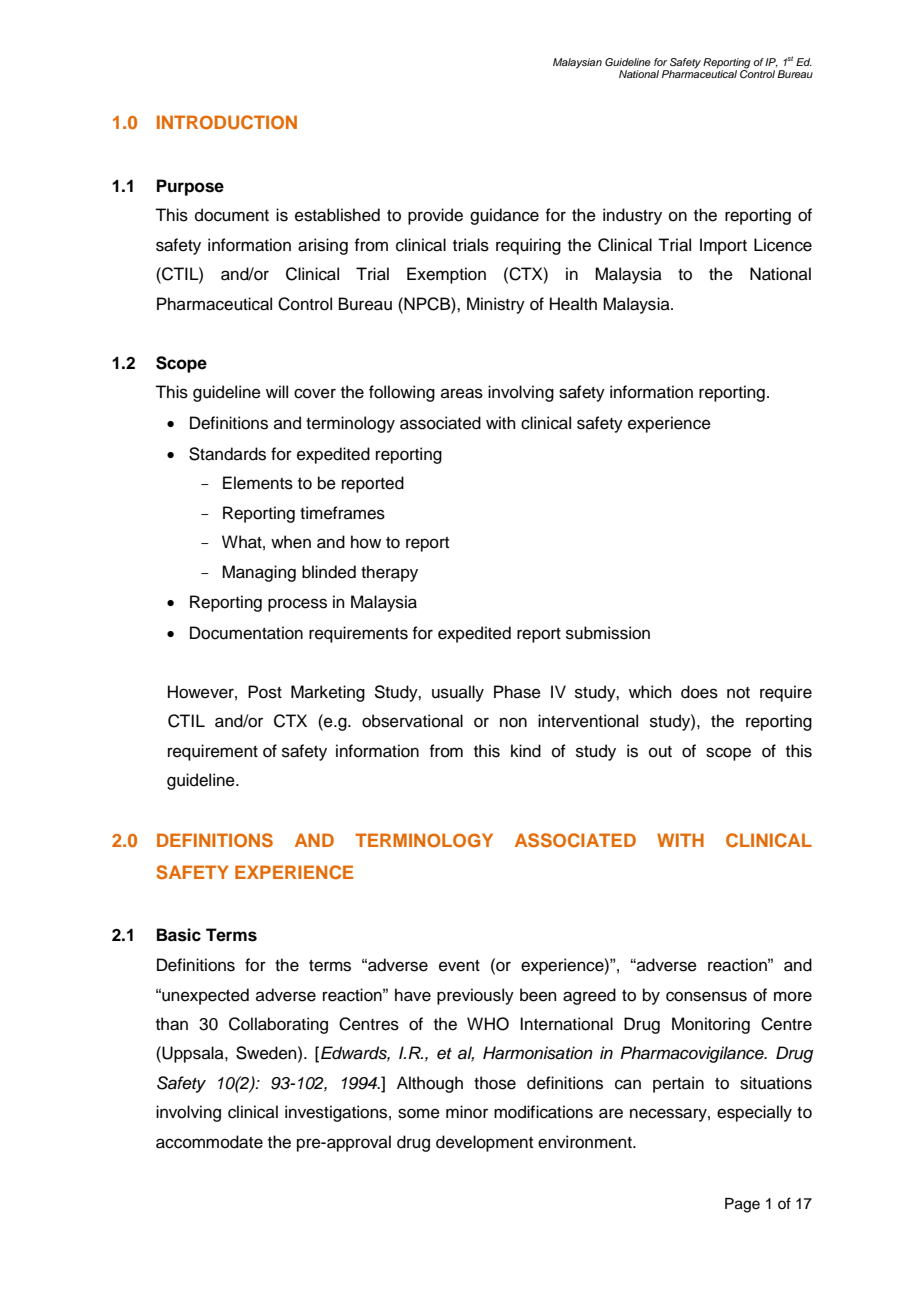  What do you see at coordinates (573, 304) in the screenshot?
I see `Health` at bounding box center [573, 304].
